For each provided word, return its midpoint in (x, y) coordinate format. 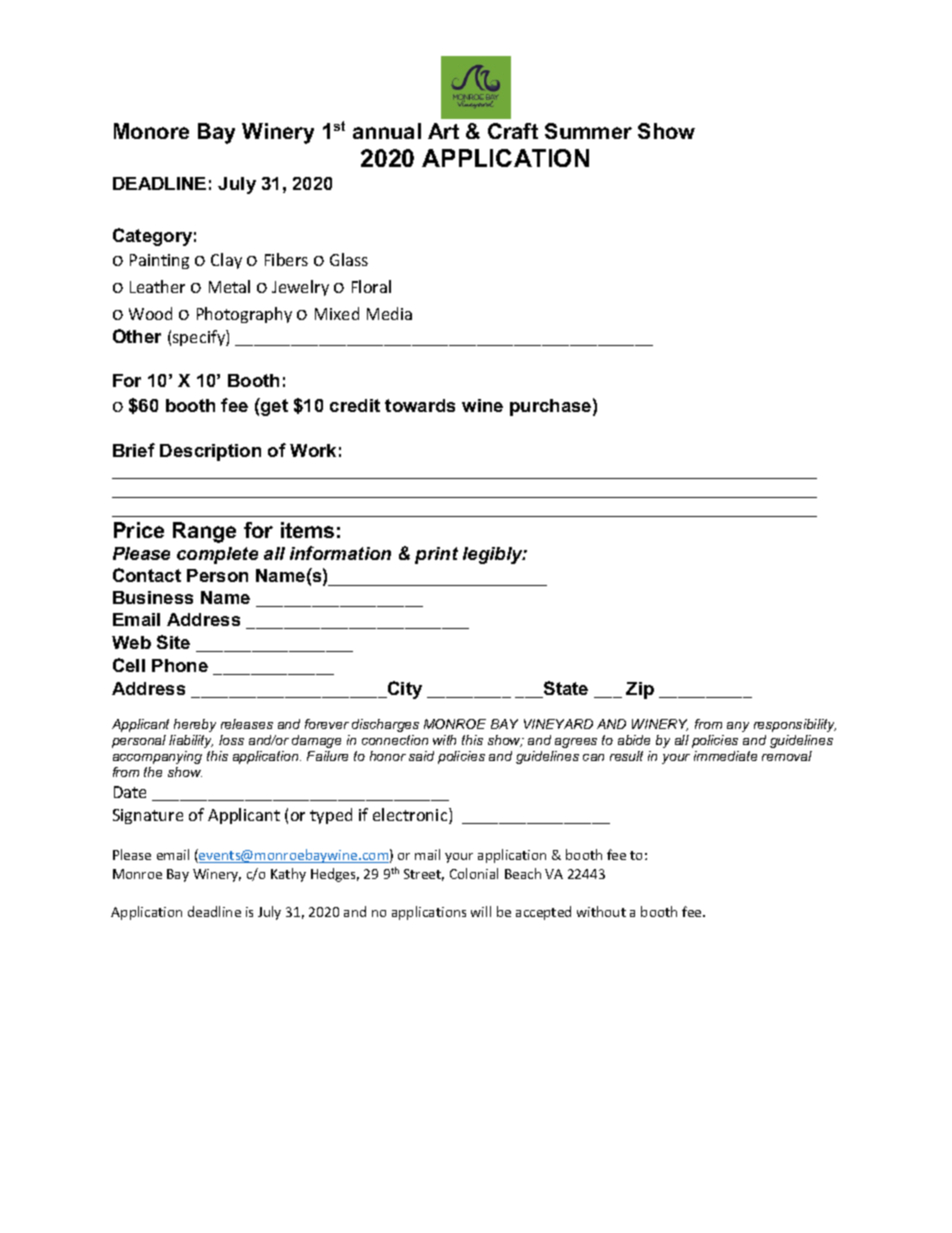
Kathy (288, 875)
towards (420, 405)
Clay (226, 261)
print (436, 555)
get (273, 407)
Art (443, 131)
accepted (543, 913)
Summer (588, 131)
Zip (640, 690)
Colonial (474, 873)
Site (173, 642)
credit (355, 405)
